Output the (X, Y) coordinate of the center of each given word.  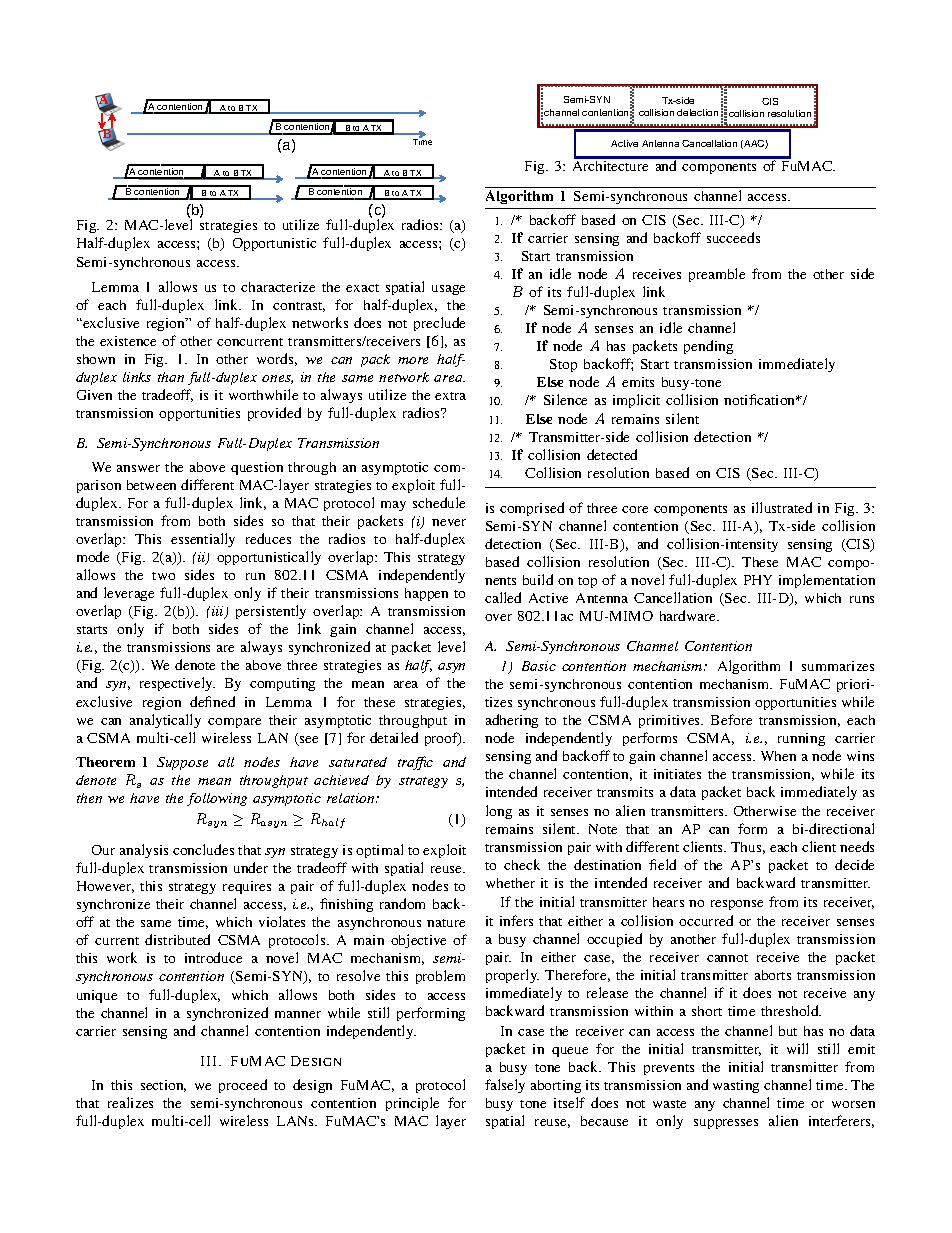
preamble (717, 275)
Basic (539, 666)
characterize (278, 287)
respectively (177, 684)
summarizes (838, 666)
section (163, 1086)
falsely (505, 1086)
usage (448, 290)
